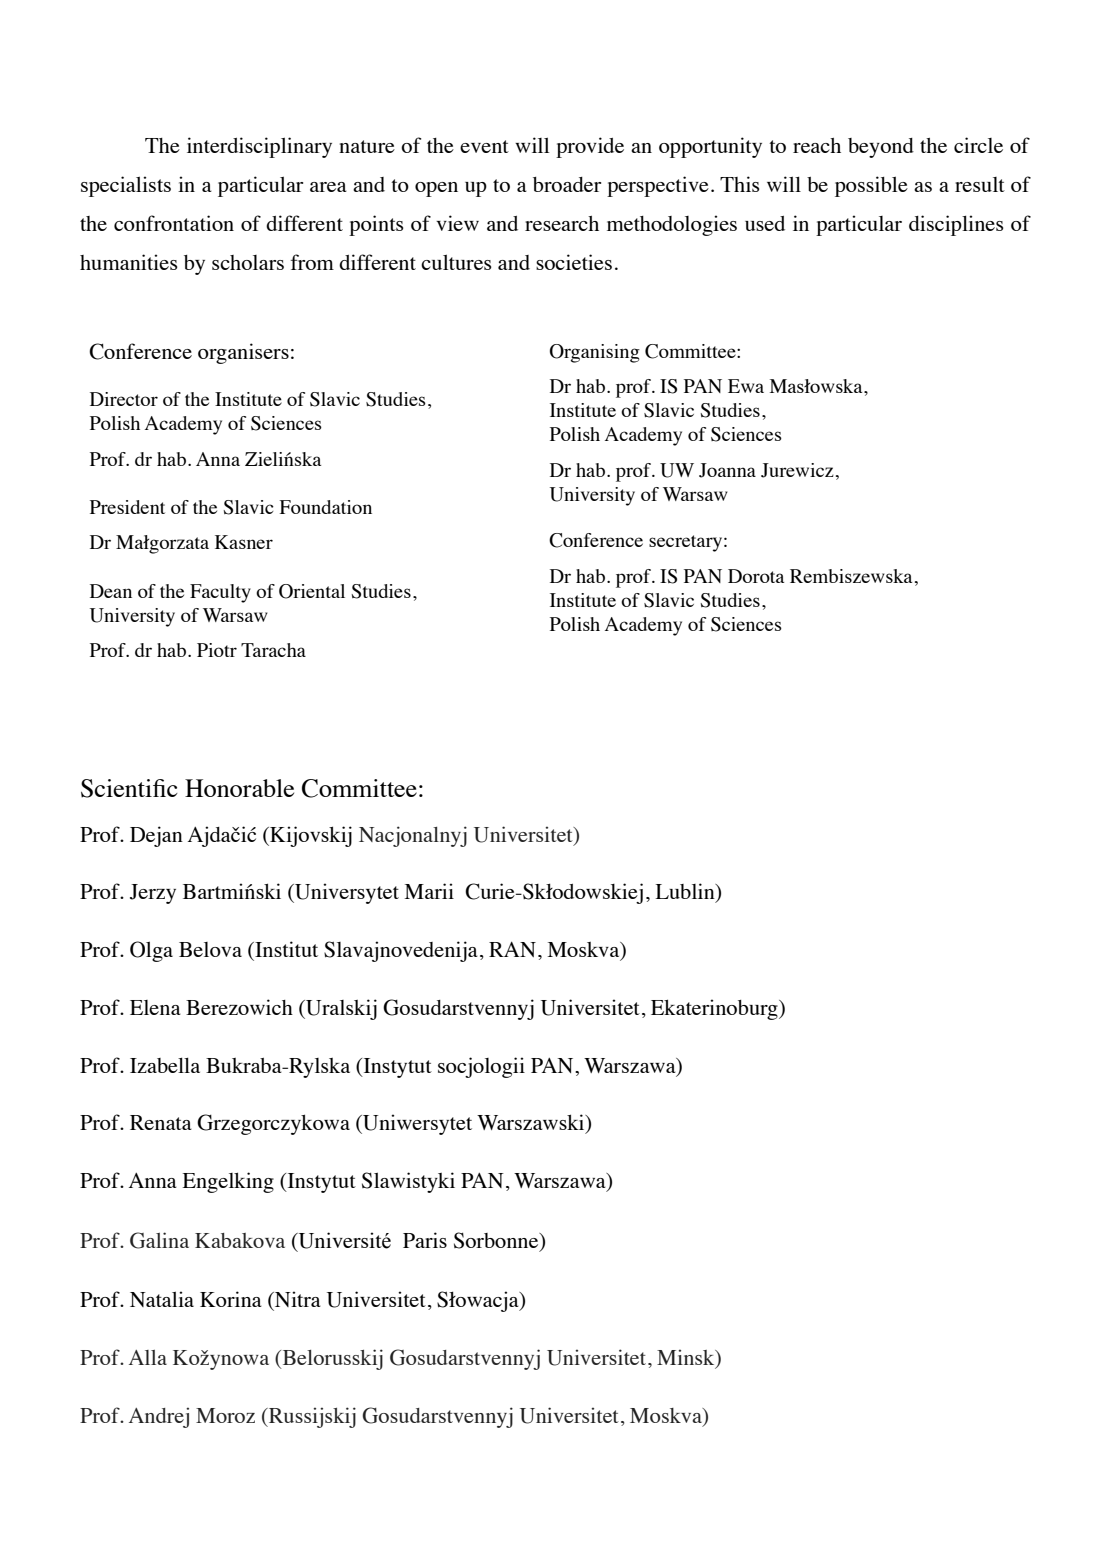  Describe the element at coordinates (148, 1357) in the document. I see `Alla` at that location.
